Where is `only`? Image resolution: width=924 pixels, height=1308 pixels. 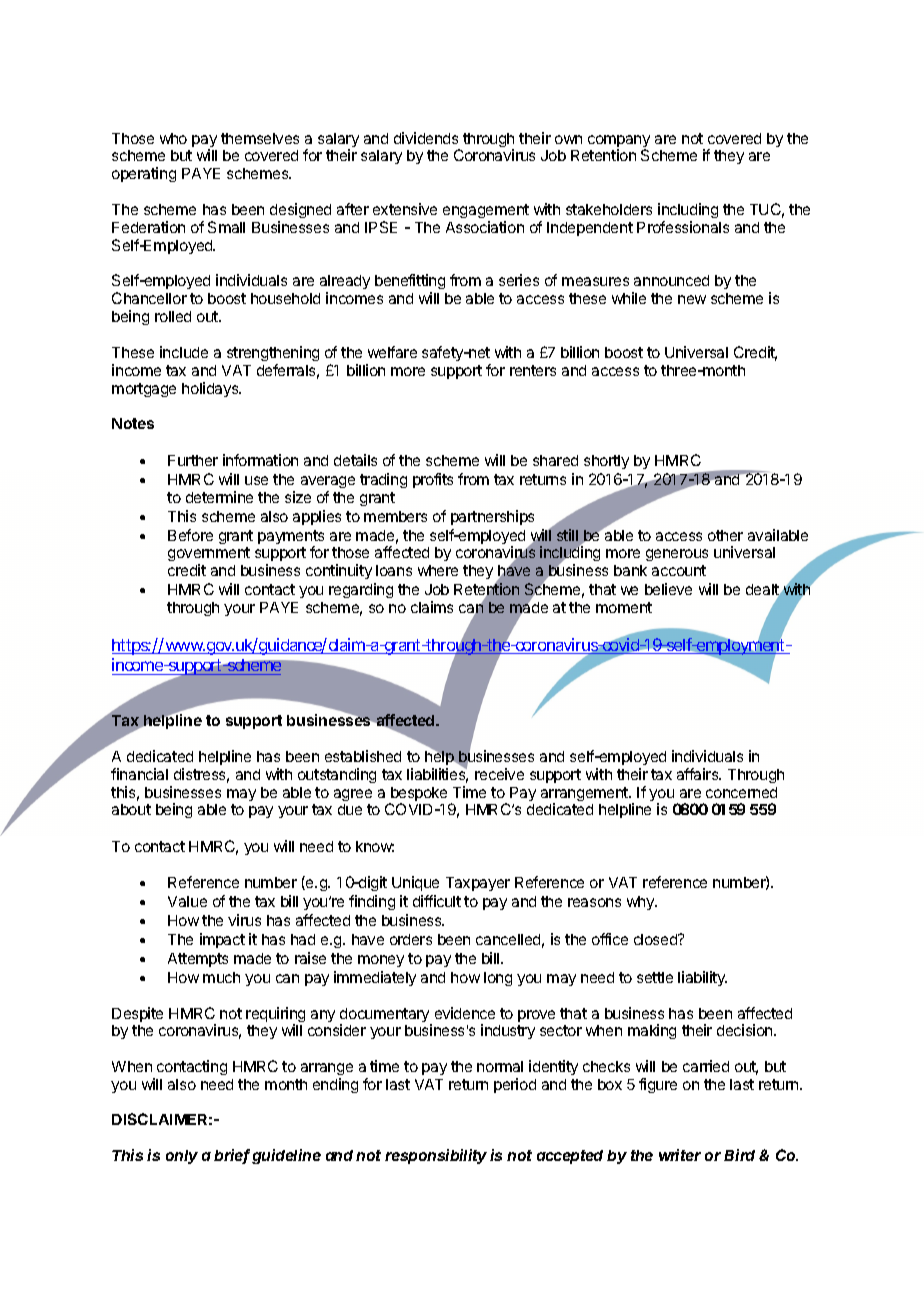 only is located at coordinates (182, 1157).
